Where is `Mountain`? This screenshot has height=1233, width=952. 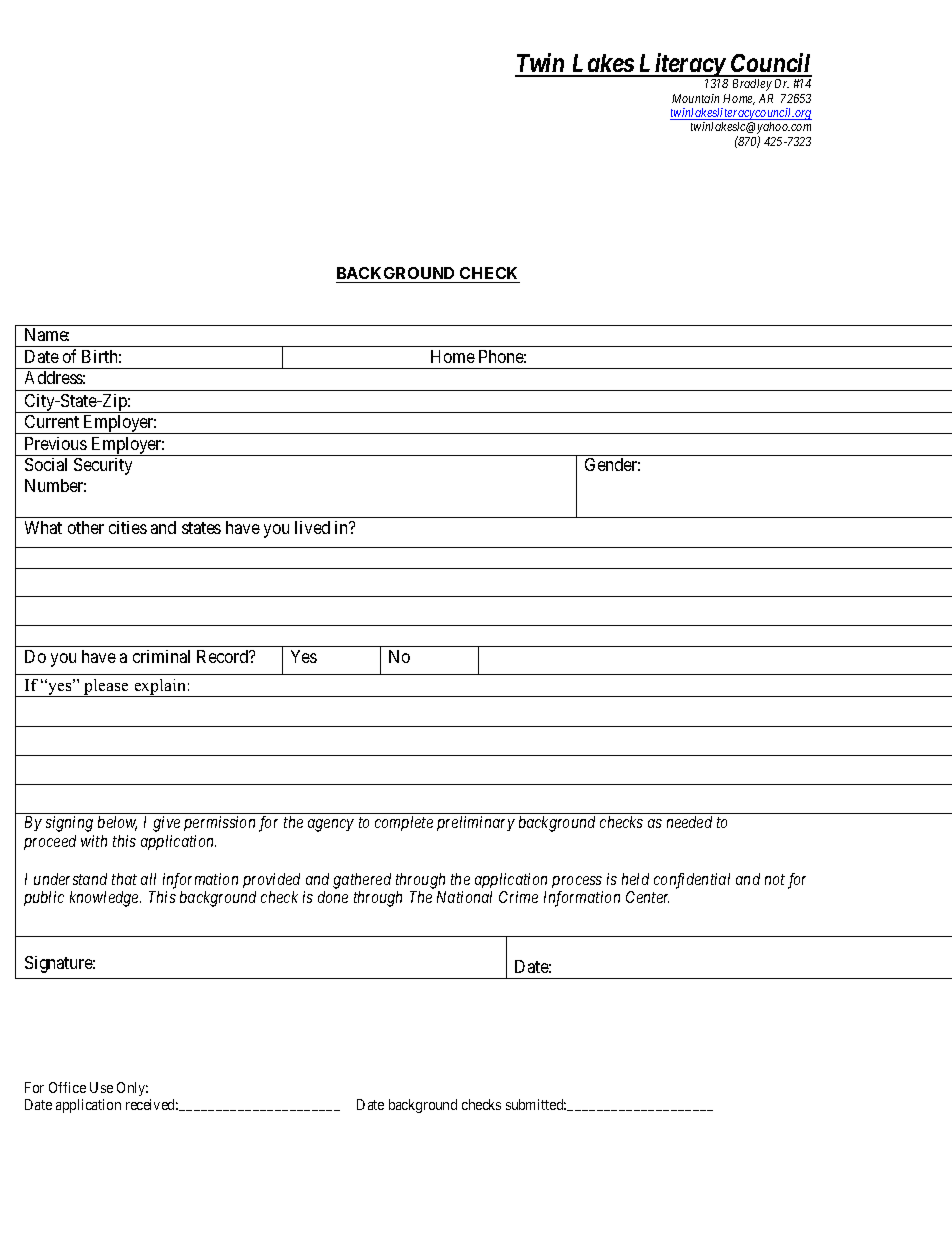 Mountain is located at coordinates (695, 98).
